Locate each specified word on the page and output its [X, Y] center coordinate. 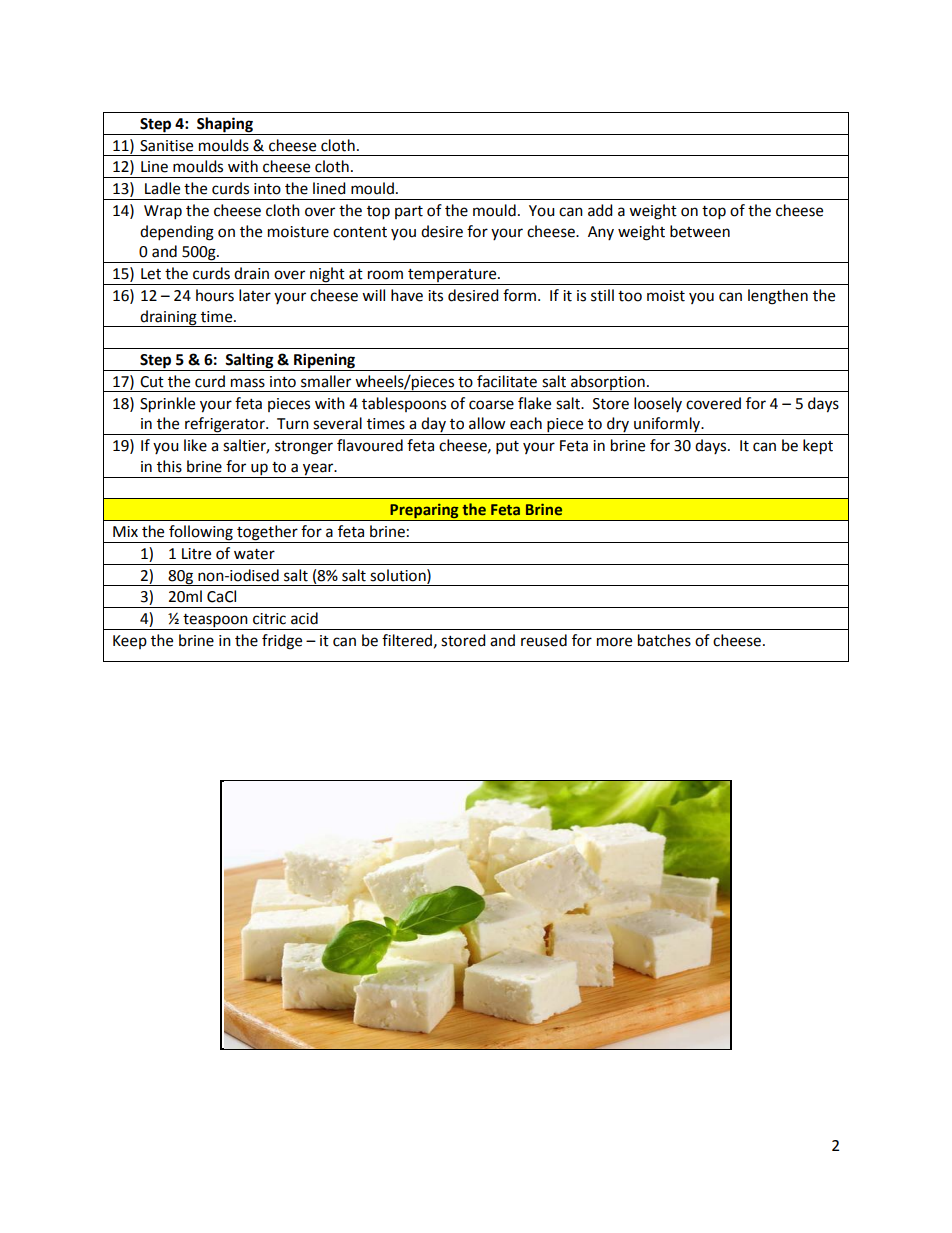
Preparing [424, 512]
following [201, 534]
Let [151, 274]
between [700, 231]
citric [269, 619]
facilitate [507, 381]
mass [248, 383]
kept [818, 447]
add [600, 210]
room [385, 275]
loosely [658, 404]
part [409, 212]
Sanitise [166, 146]
